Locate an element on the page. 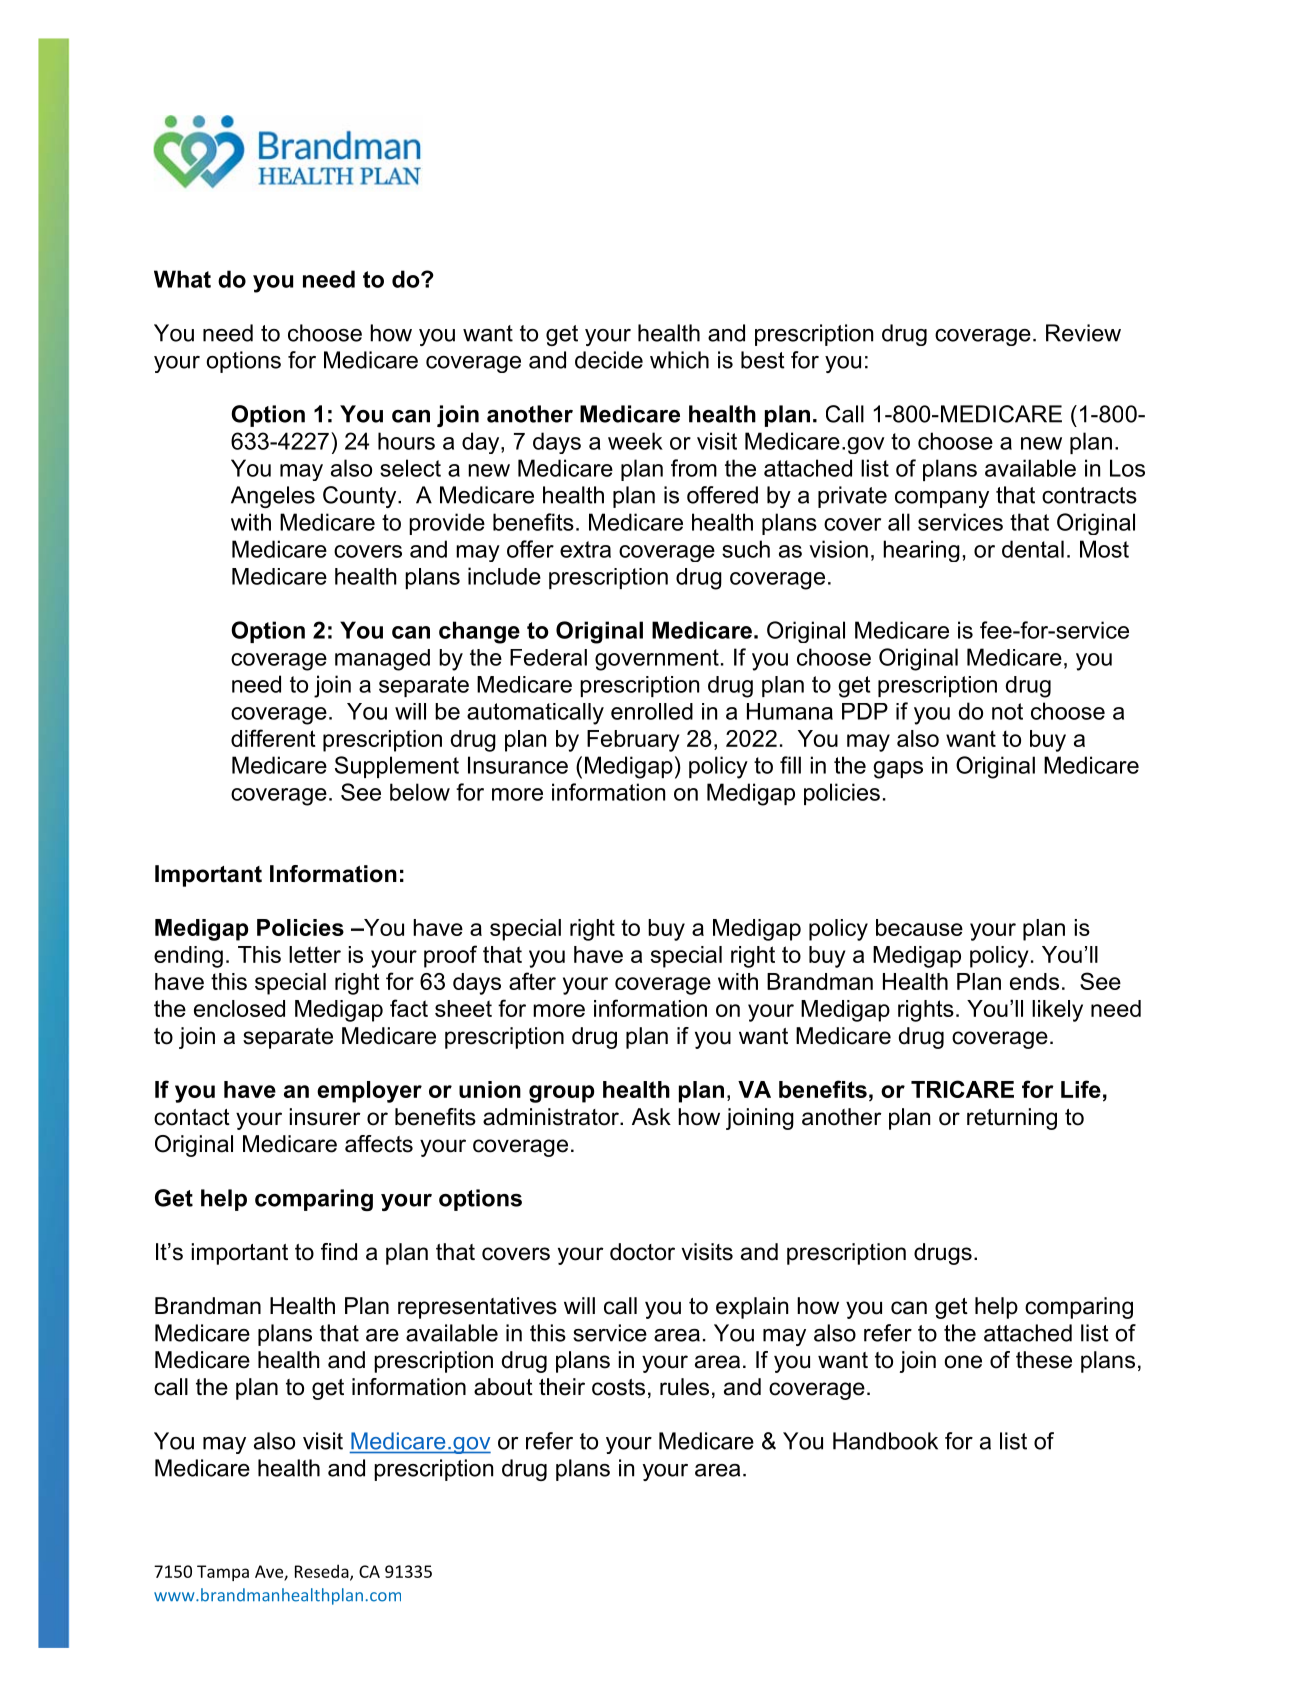 The image size is (1307, 1692). What is located at coordinates (182, 279).
